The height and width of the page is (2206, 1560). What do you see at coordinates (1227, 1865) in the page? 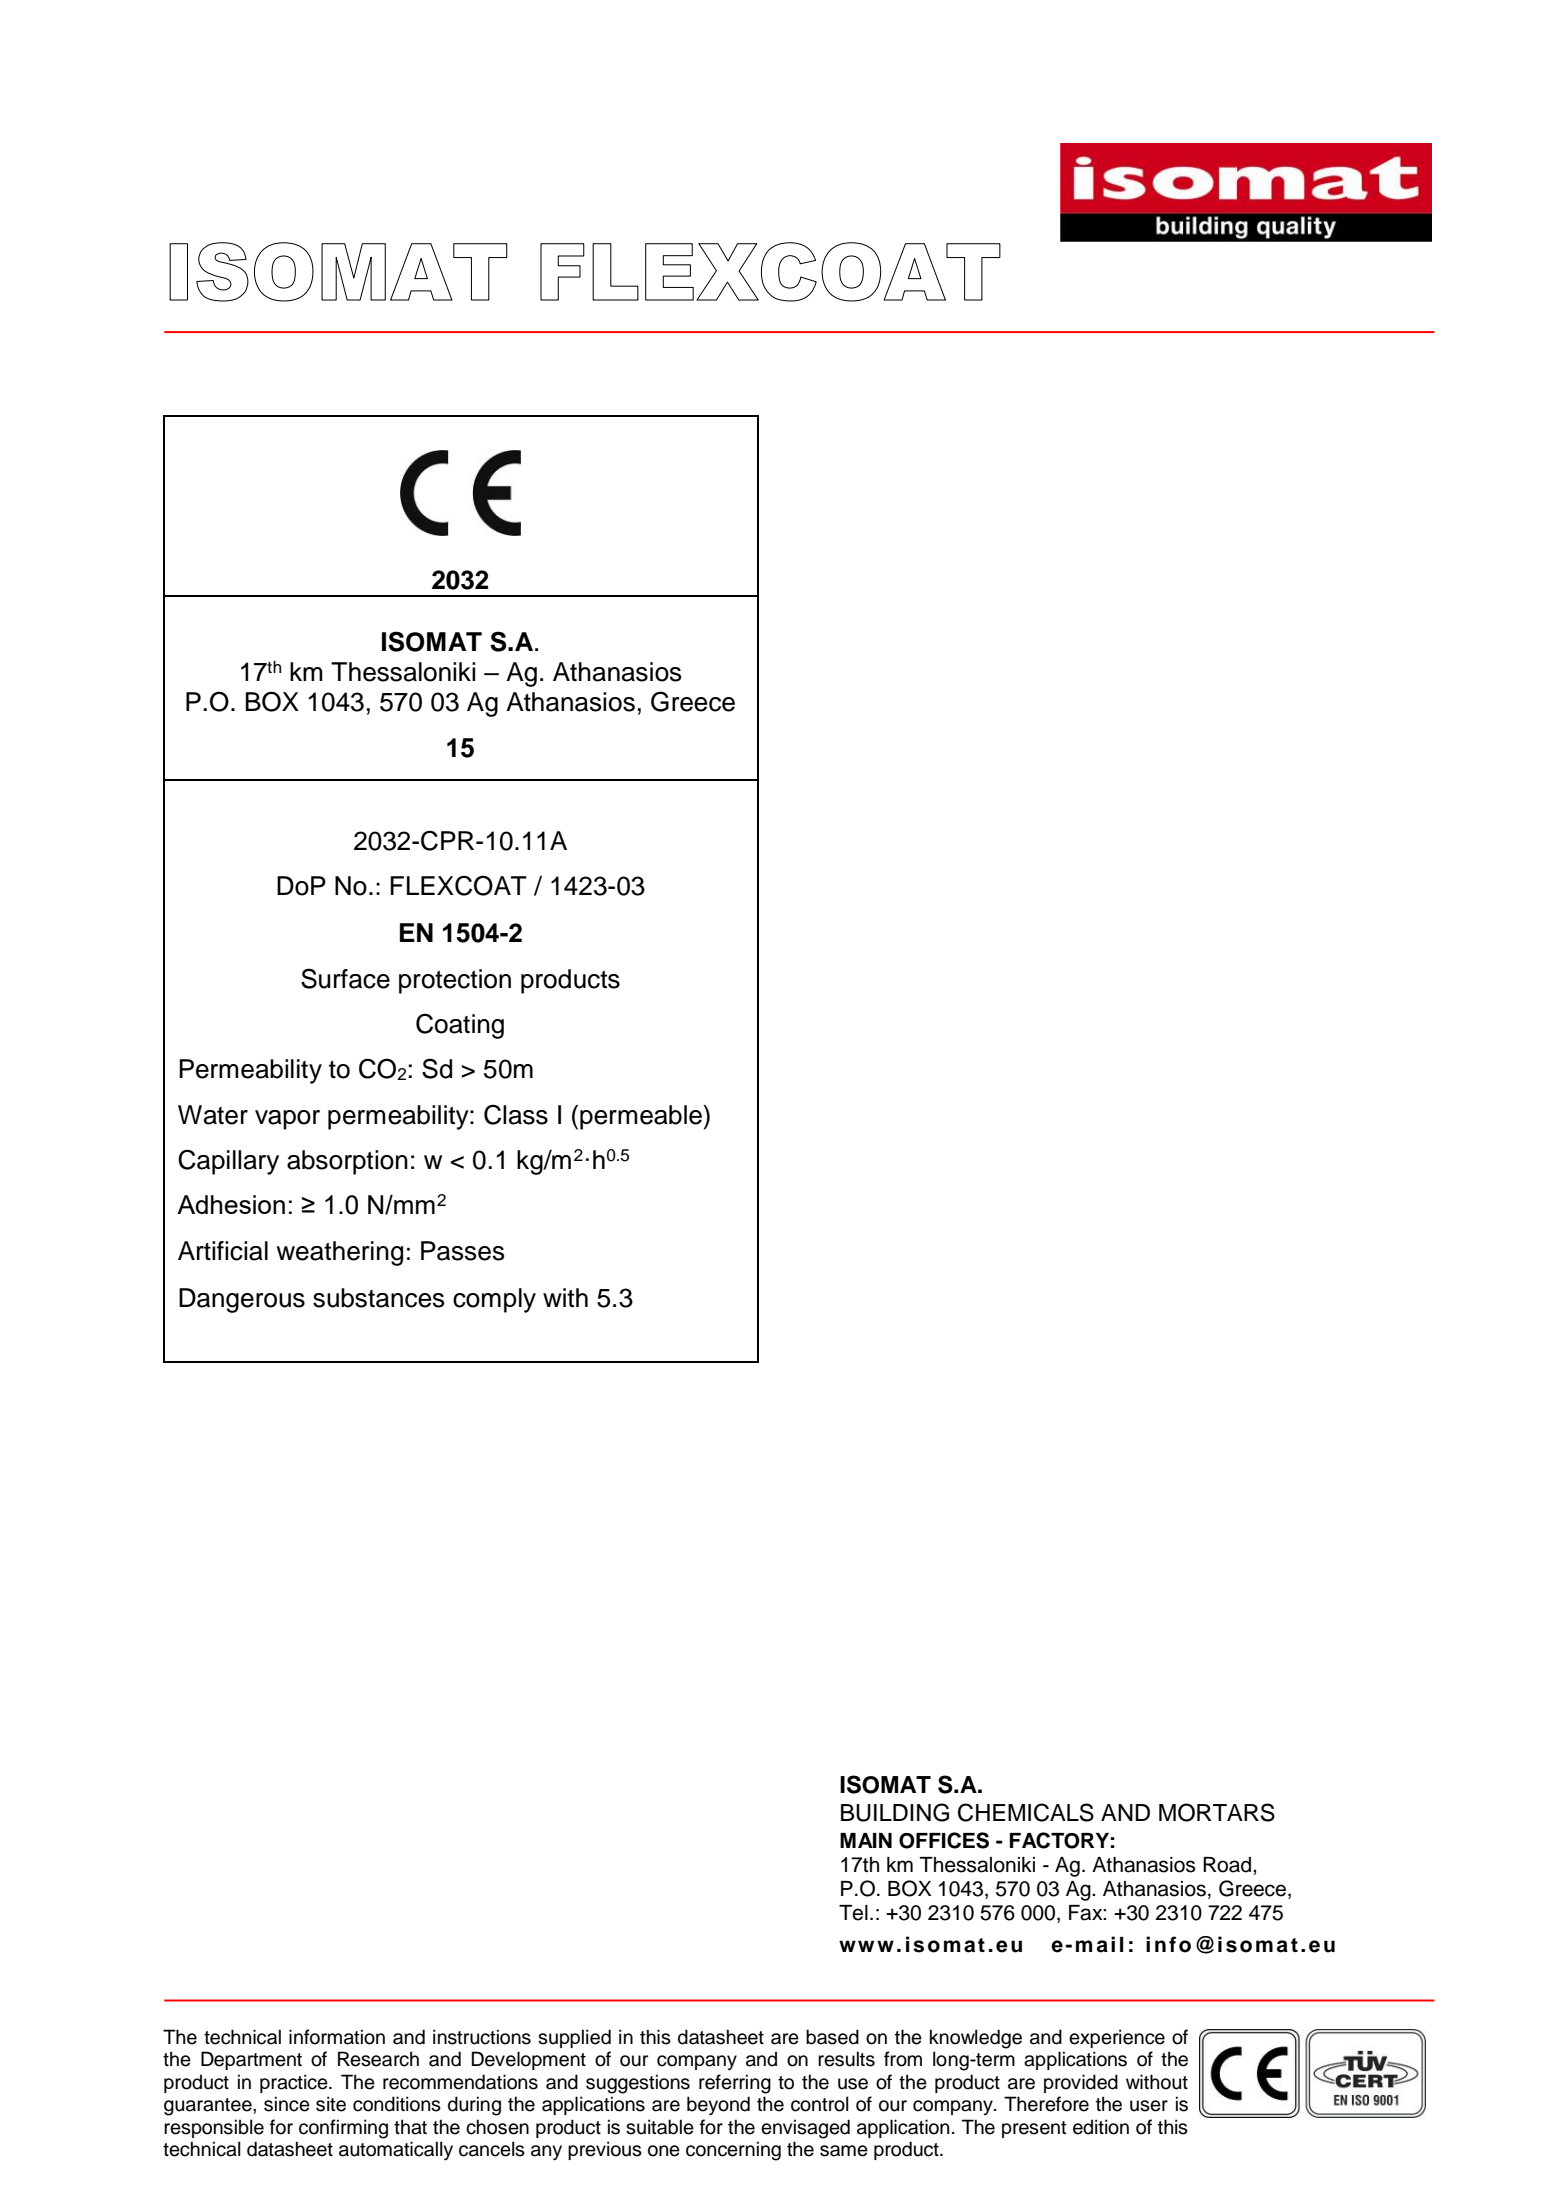
I see `Road` at bounding box center [1227, 1865].
